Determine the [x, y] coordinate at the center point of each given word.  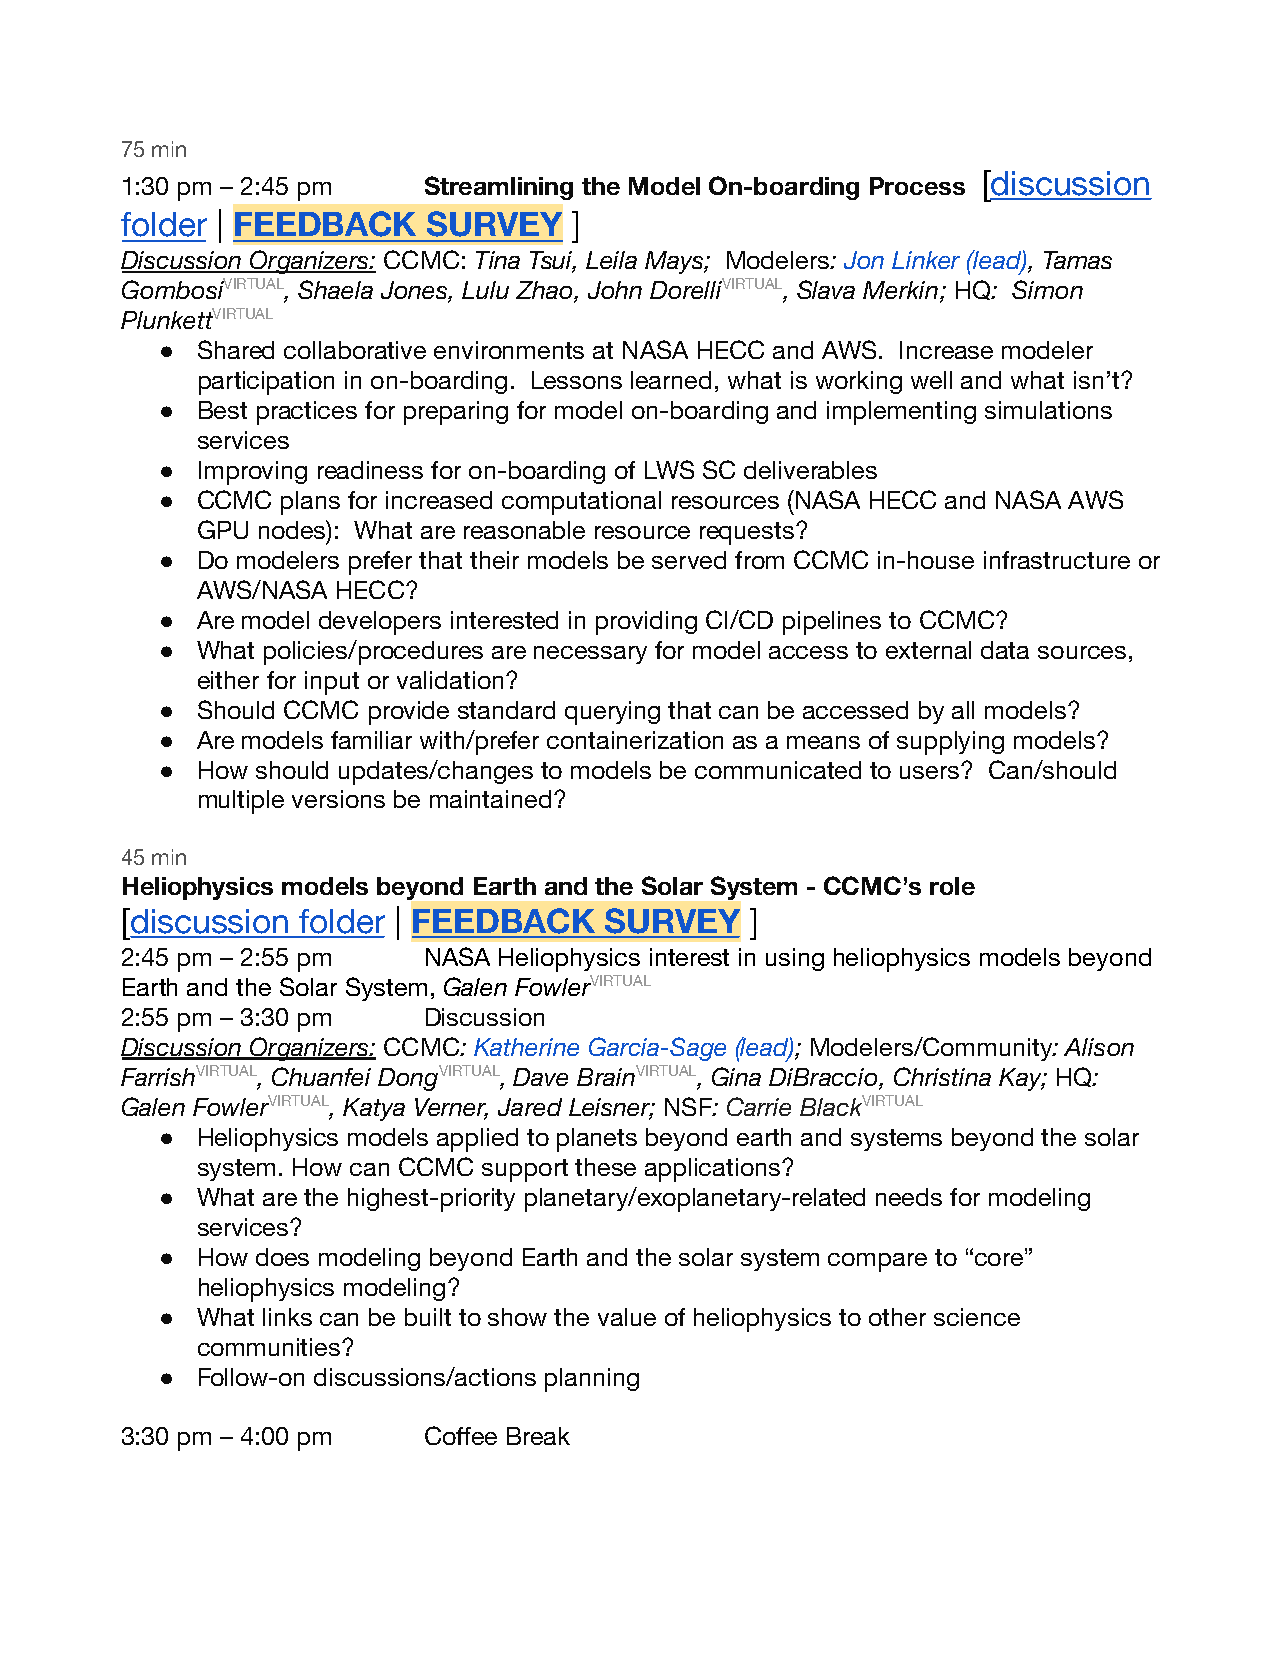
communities [270, 1347]
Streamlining [499, 188]
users [931, 772]
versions [338, 799]
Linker [926, 260]
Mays [675, 262]
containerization [635, 740]
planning [592, 1380]
